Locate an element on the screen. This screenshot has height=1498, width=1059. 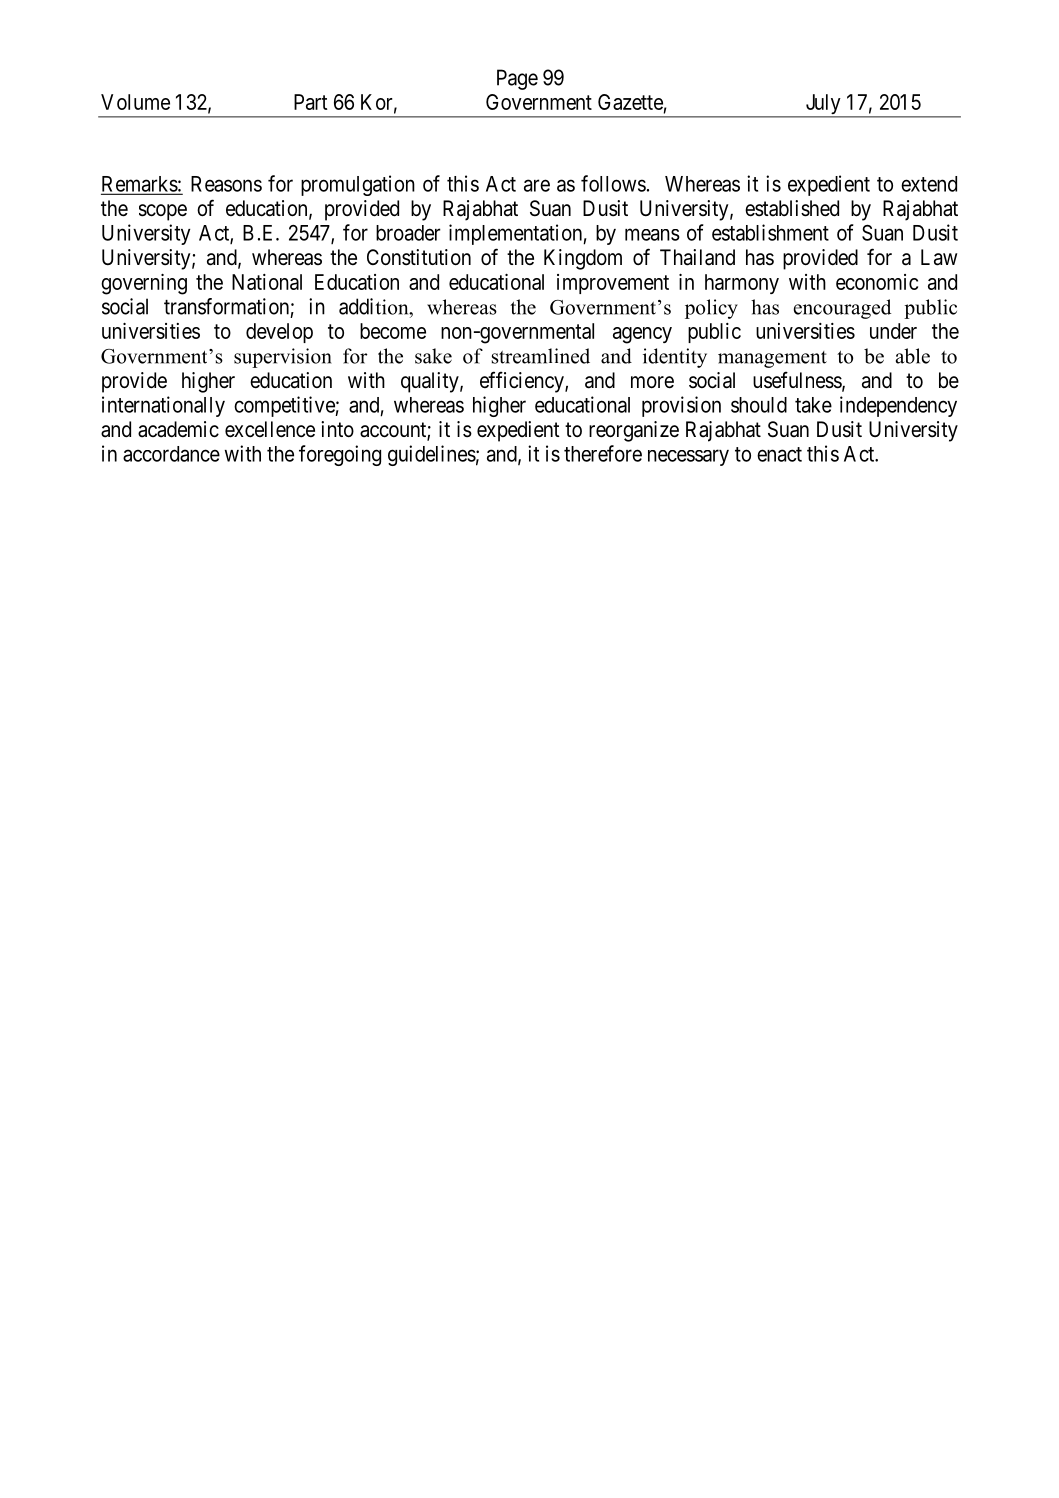
economic is located at coordinates (877, 282).
